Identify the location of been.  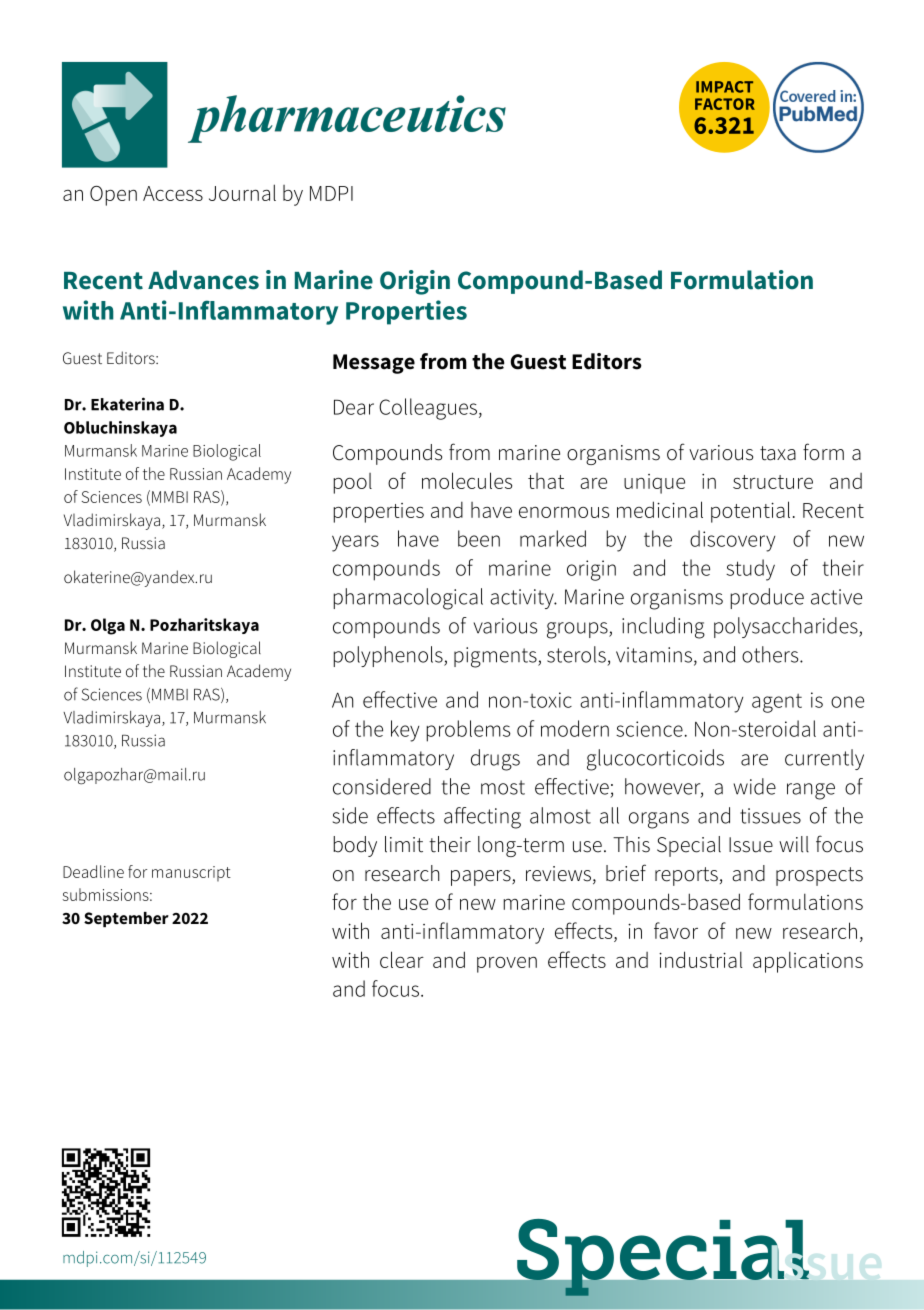
(479, 538).
